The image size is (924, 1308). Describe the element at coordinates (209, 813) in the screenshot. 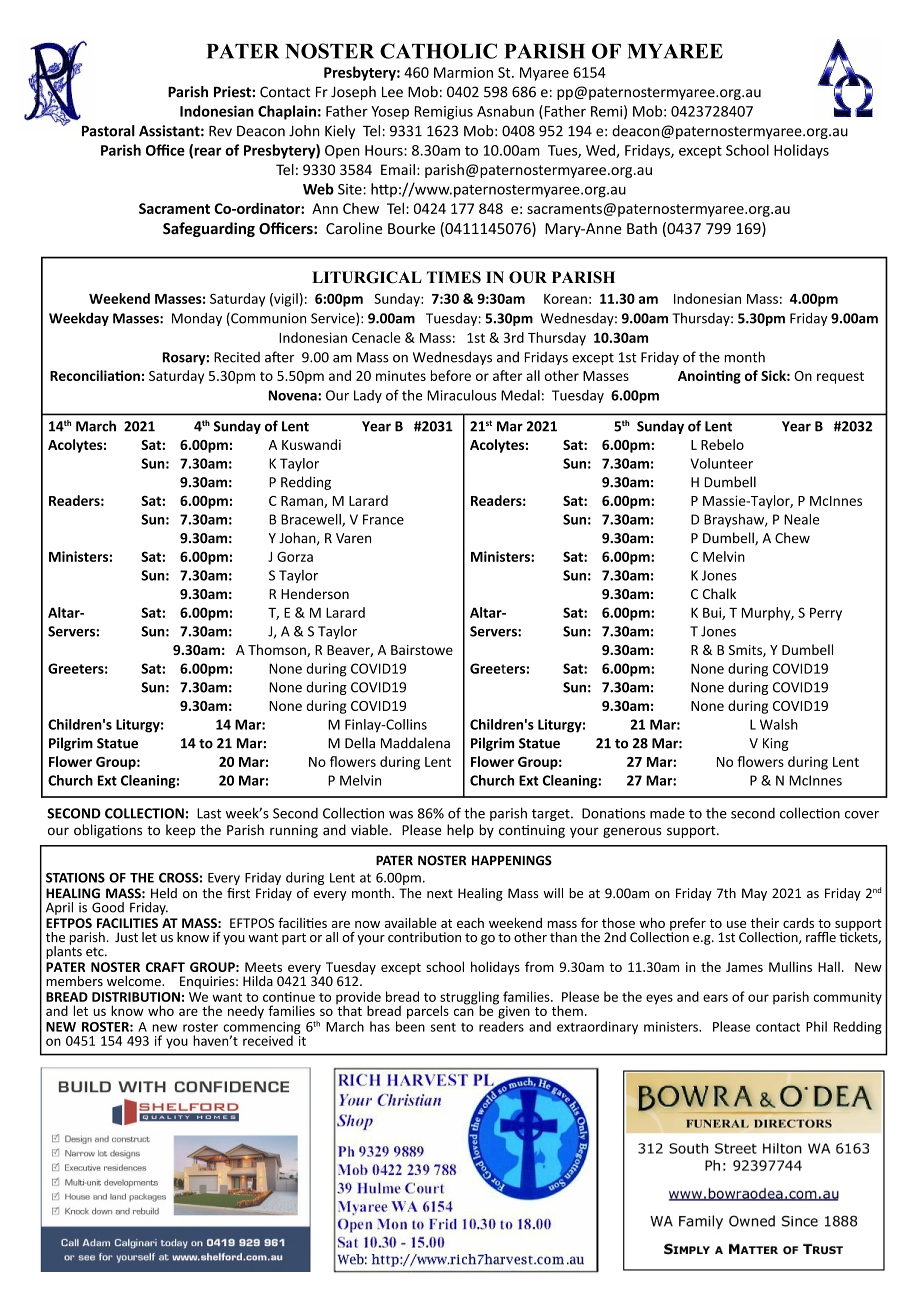

I see `Last` at that location.
